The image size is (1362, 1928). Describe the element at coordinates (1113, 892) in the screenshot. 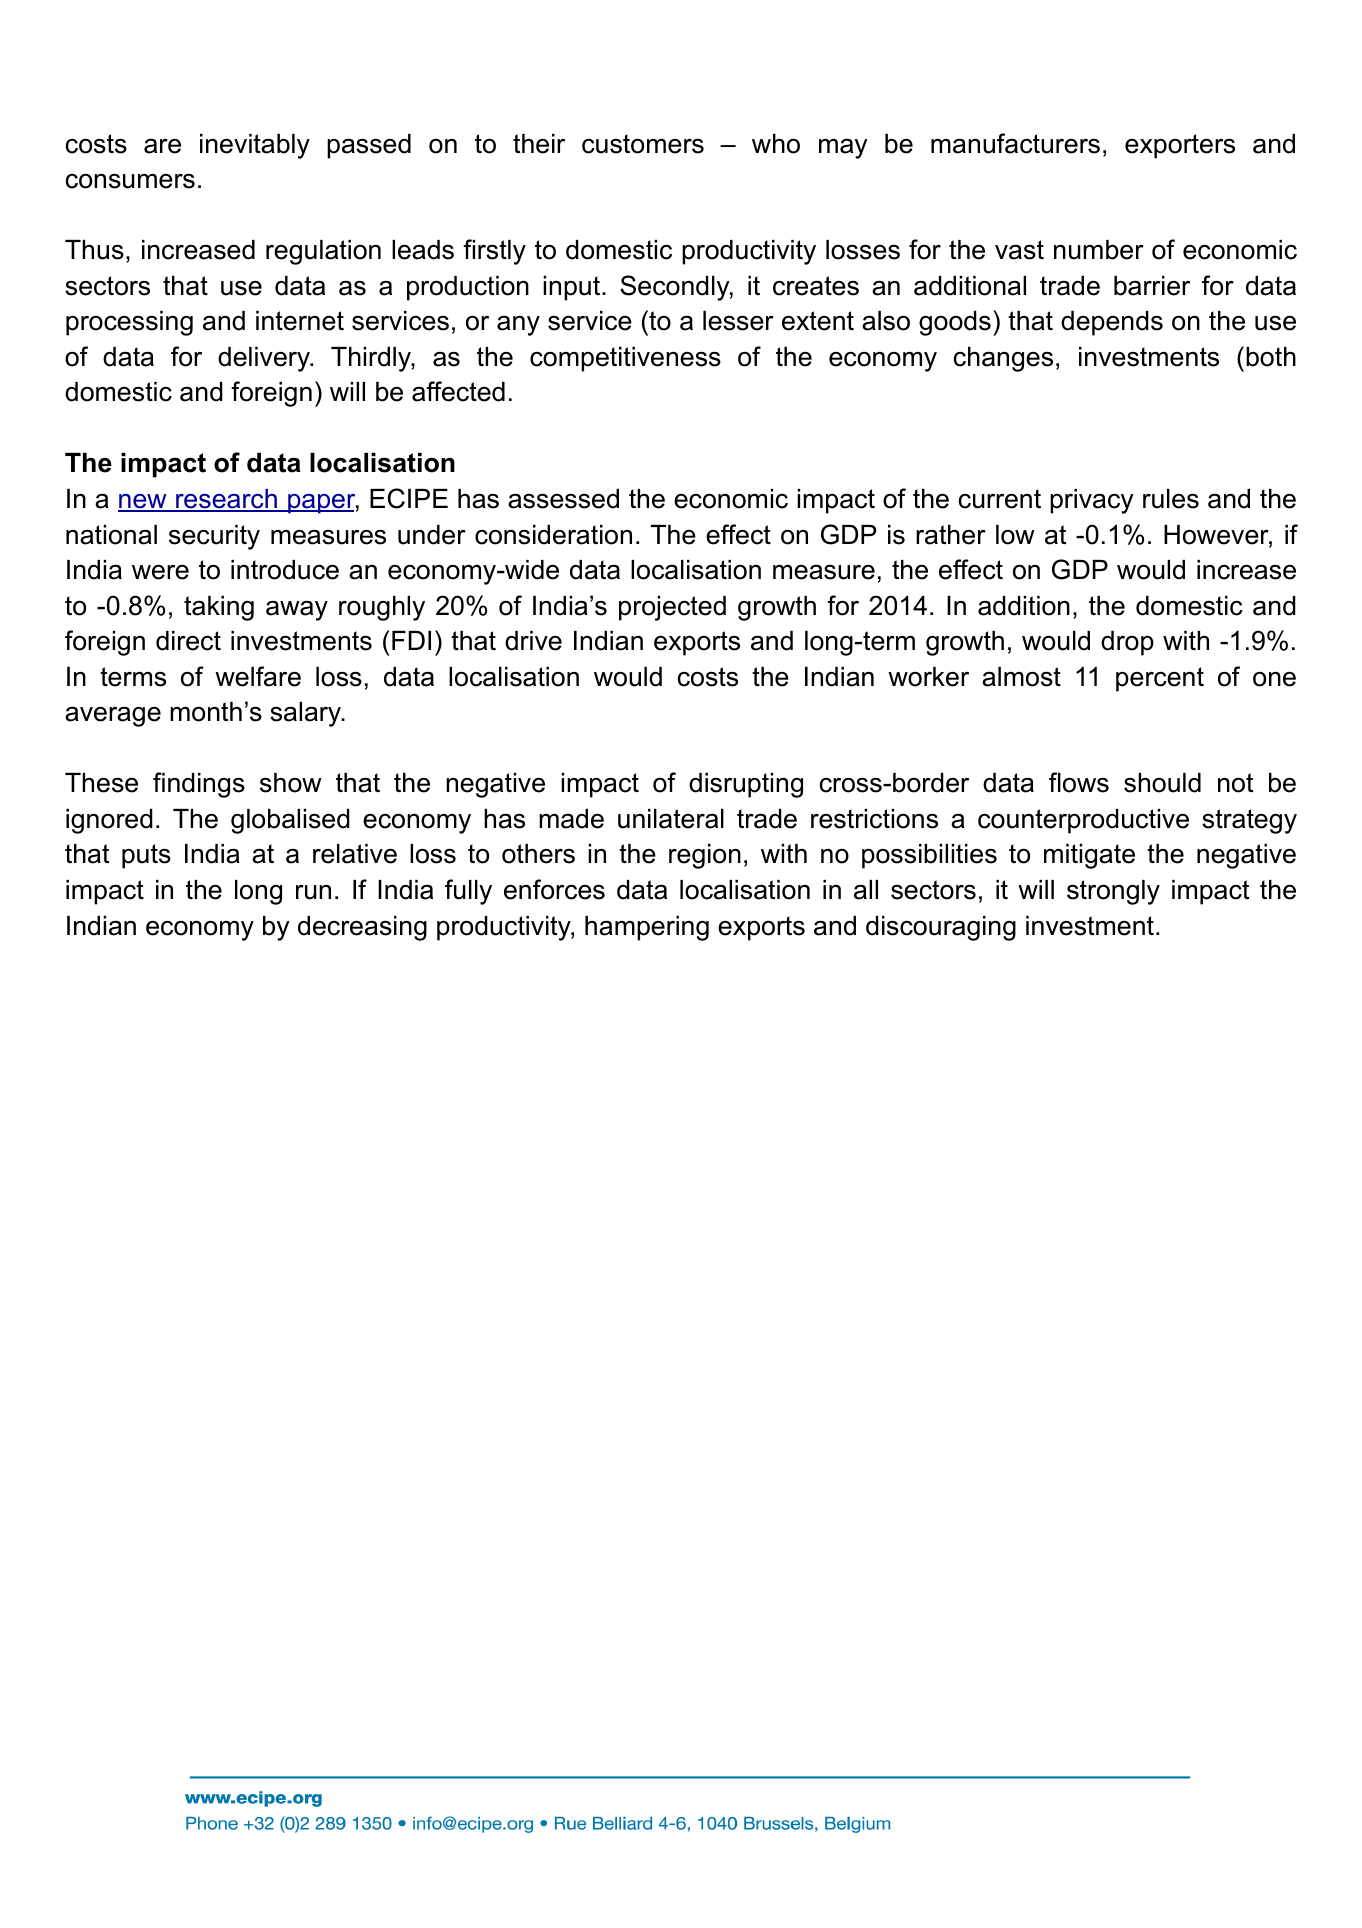

I see `strongly` at that location.
